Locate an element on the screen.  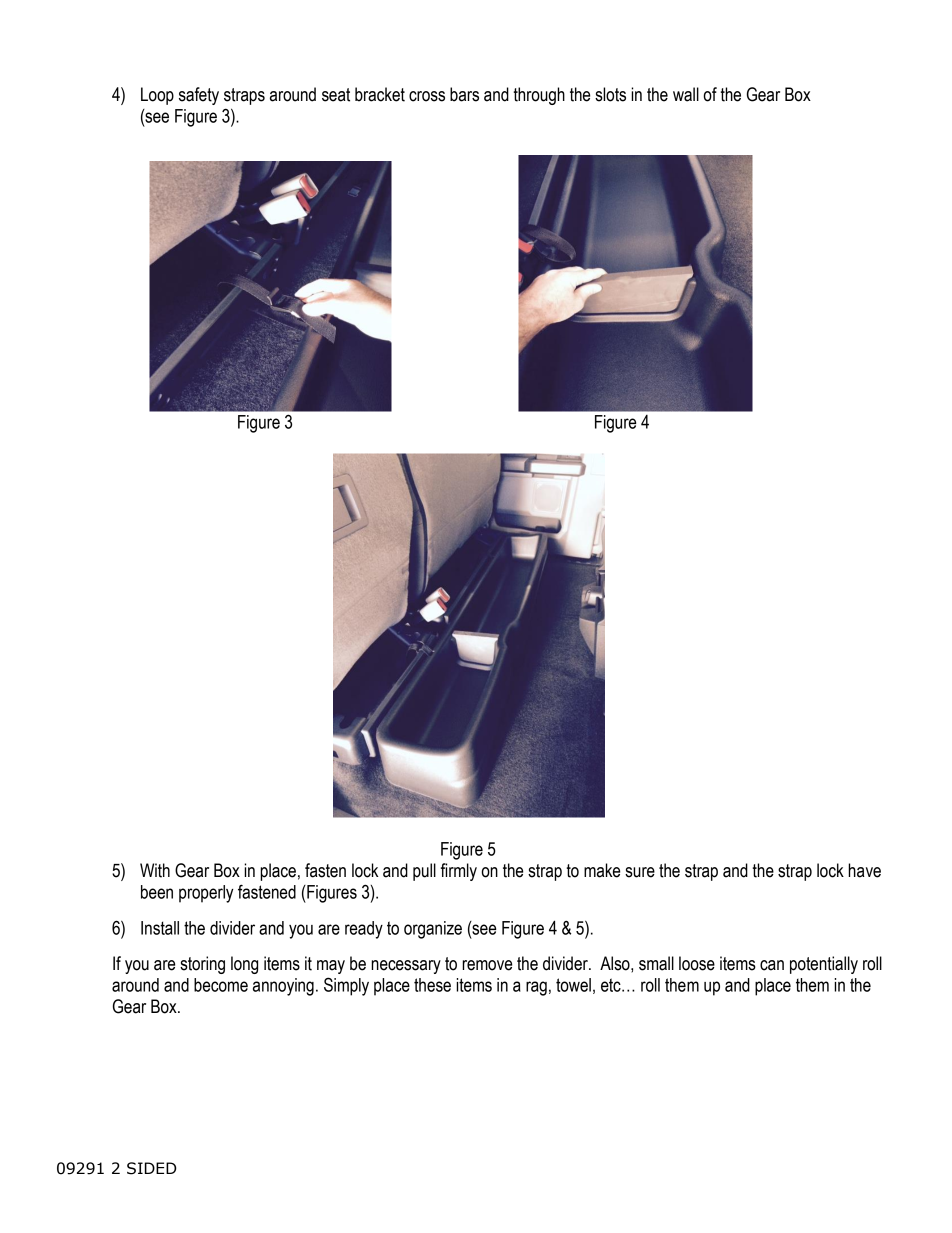
can is located at coordinates (772, 965).
